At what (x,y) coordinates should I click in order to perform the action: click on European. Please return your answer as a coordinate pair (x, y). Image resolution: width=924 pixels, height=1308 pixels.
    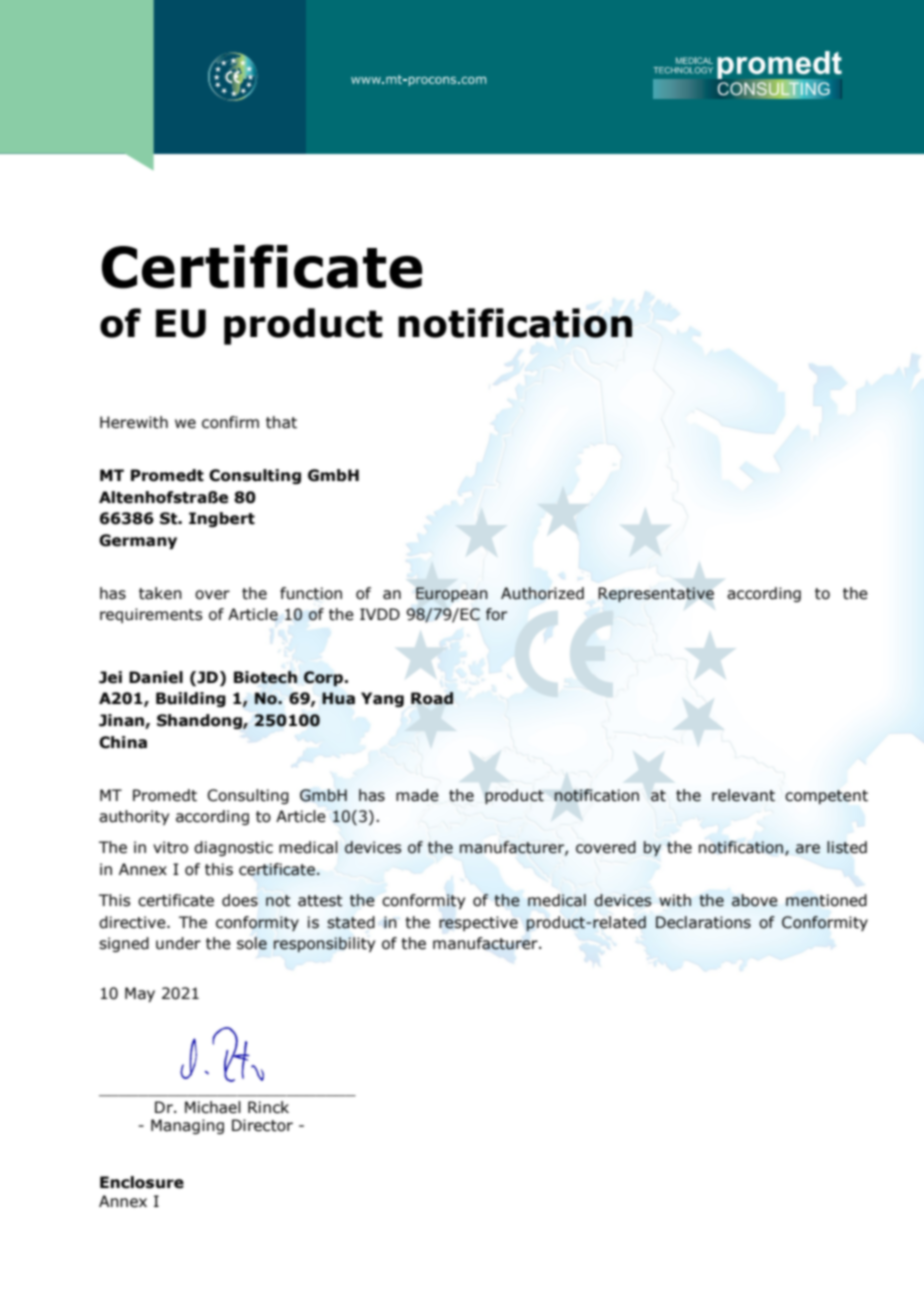
    Looking at the image, I should click on (452, 594).
